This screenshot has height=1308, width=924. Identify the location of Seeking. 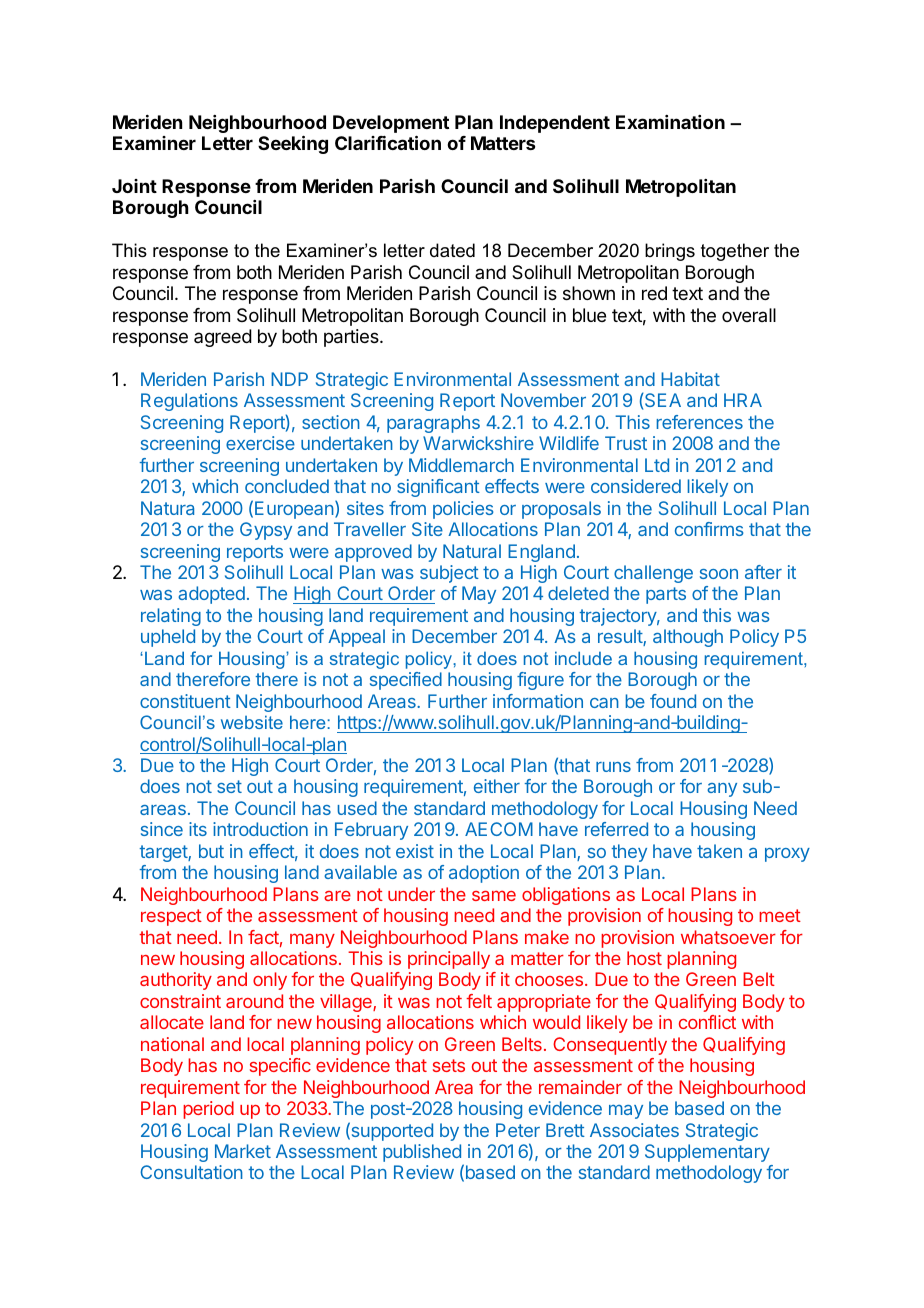
(293, 144).
